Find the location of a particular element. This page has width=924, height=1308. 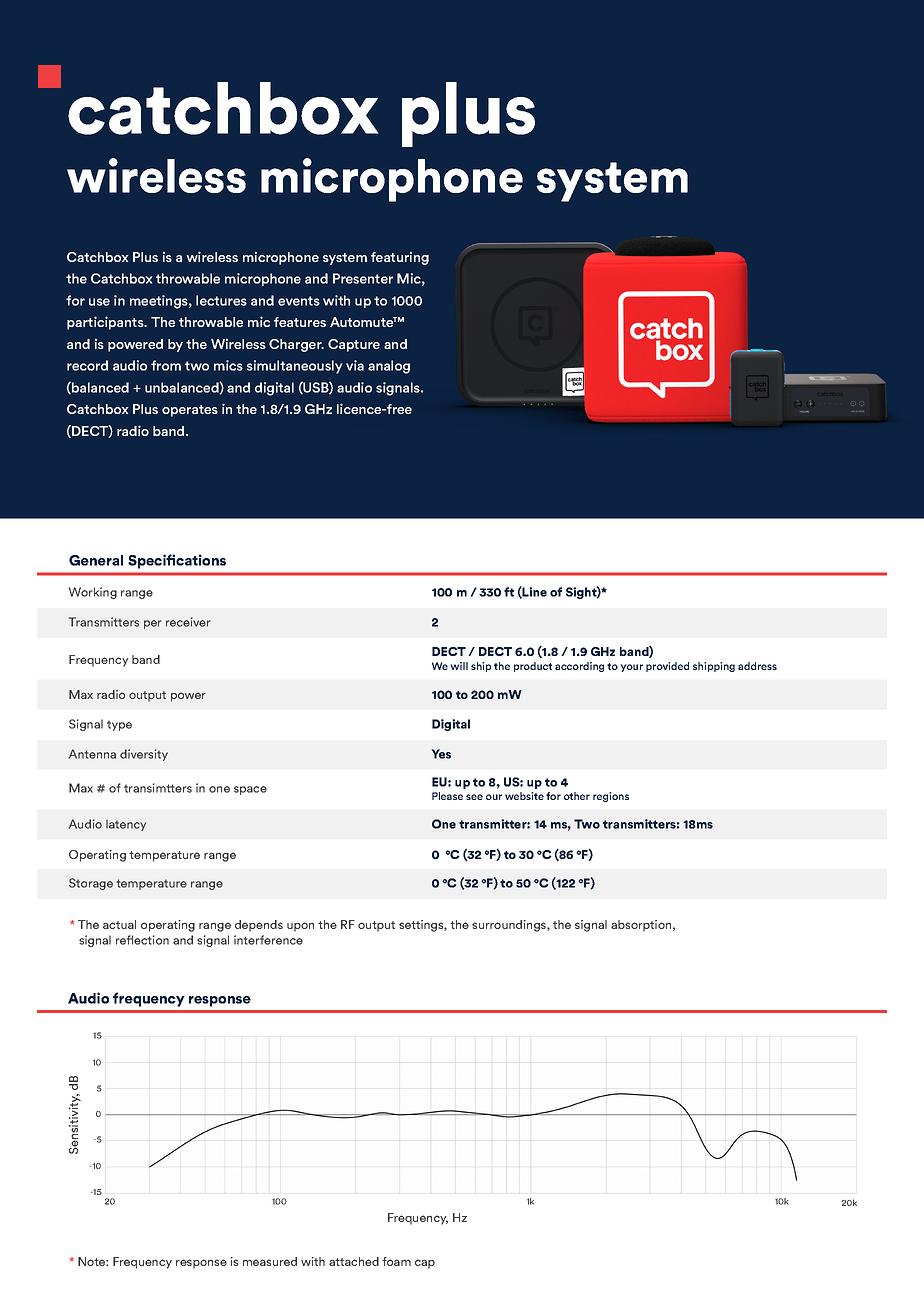

analog is located at coordinates (389, 367).
